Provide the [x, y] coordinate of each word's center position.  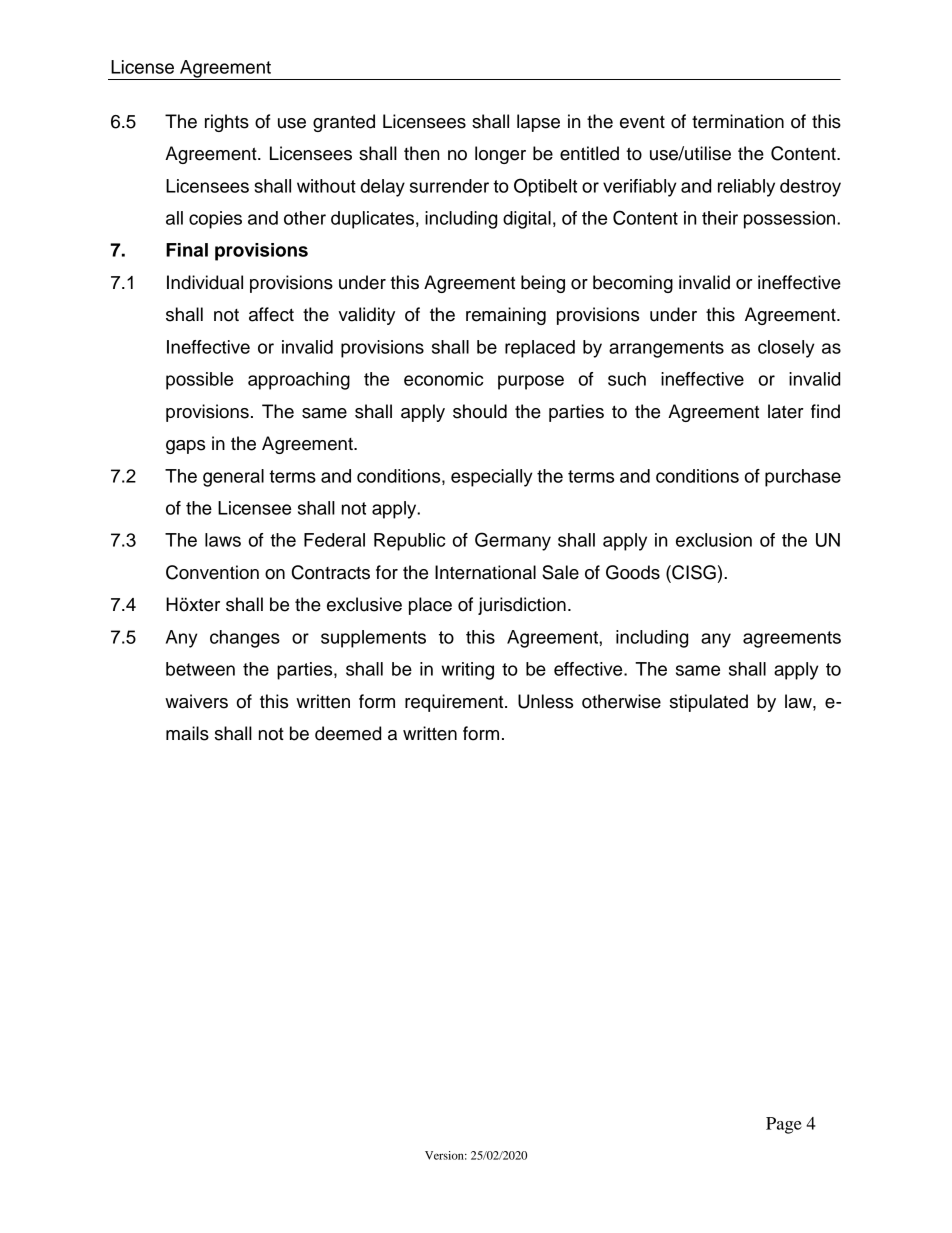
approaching [299, 381]
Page [784, 1125]
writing [467, 671]
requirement [455, 703]
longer [500, 155]
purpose [531, 382]
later [786, 411]
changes [245, 639]
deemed [348, 733]
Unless [545, 701]
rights [227, 123]
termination [738, 121]
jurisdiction [522, 606]
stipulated [709, 703]
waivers [196, 701]
